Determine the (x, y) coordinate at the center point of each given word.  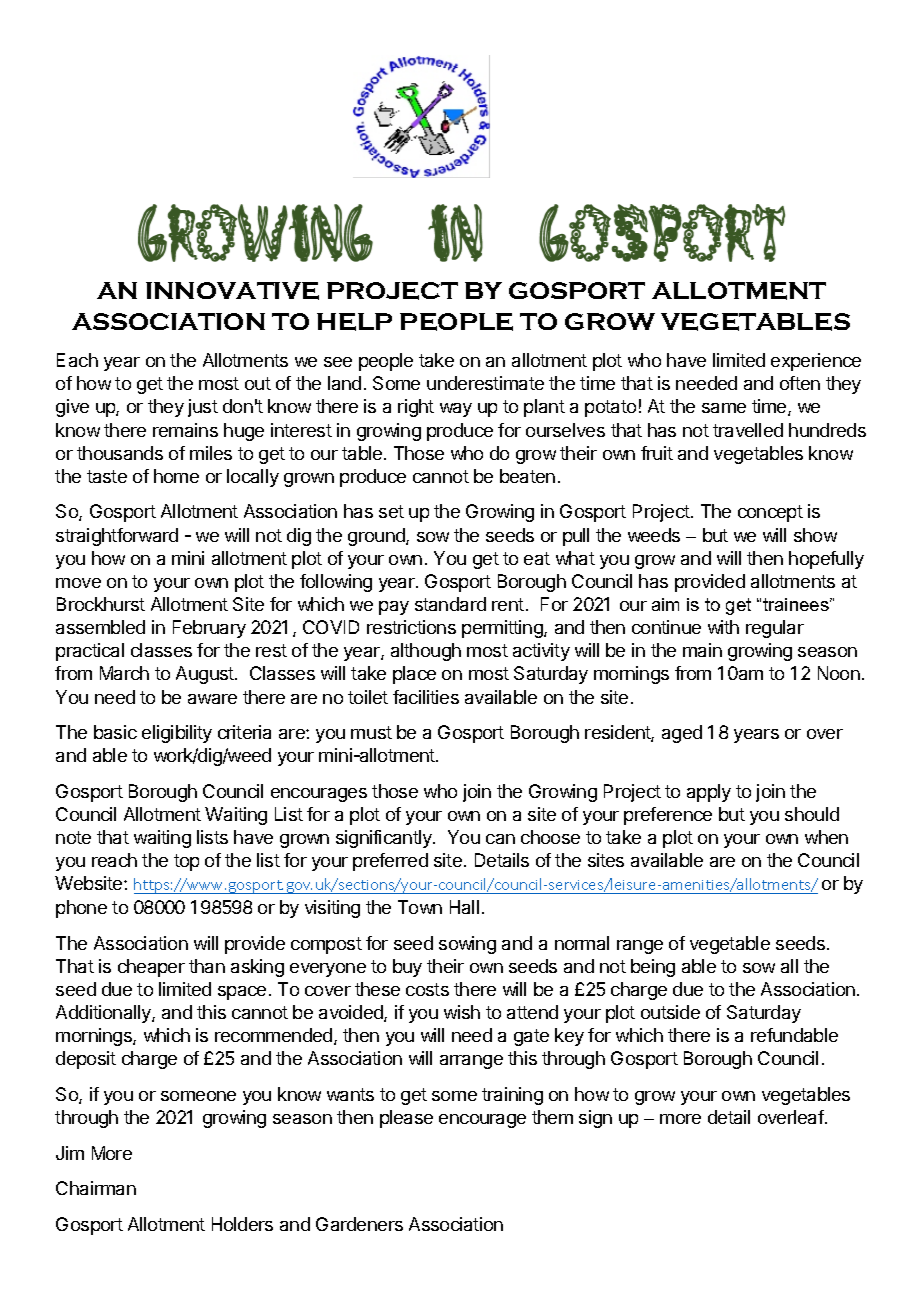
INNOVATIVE (232, 291)
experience (816, 362)
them (552, 1117)
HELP (354, 322)
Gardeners (359, 1224)
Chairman (96, 1188)
